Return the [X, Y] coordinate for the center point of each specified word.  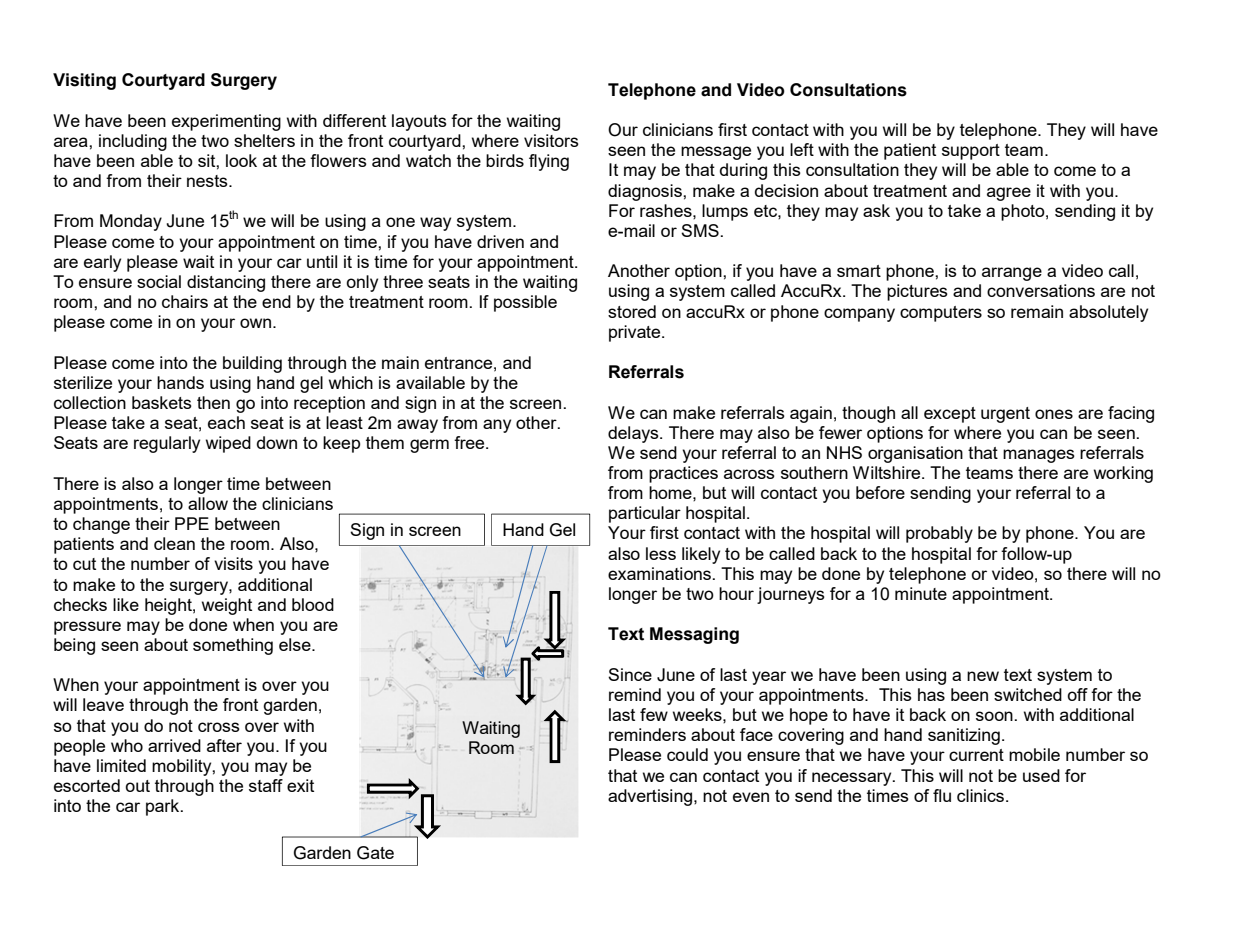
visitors [551, 140]
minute [921, 593]
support [971, 152]
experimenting [226, 122]
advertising [651, 797]
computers [941, 314]
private [636, 333]
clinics [982, 795]
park [164, 807]
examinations [660, 573]
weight [227, 606]
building [252, 364]
